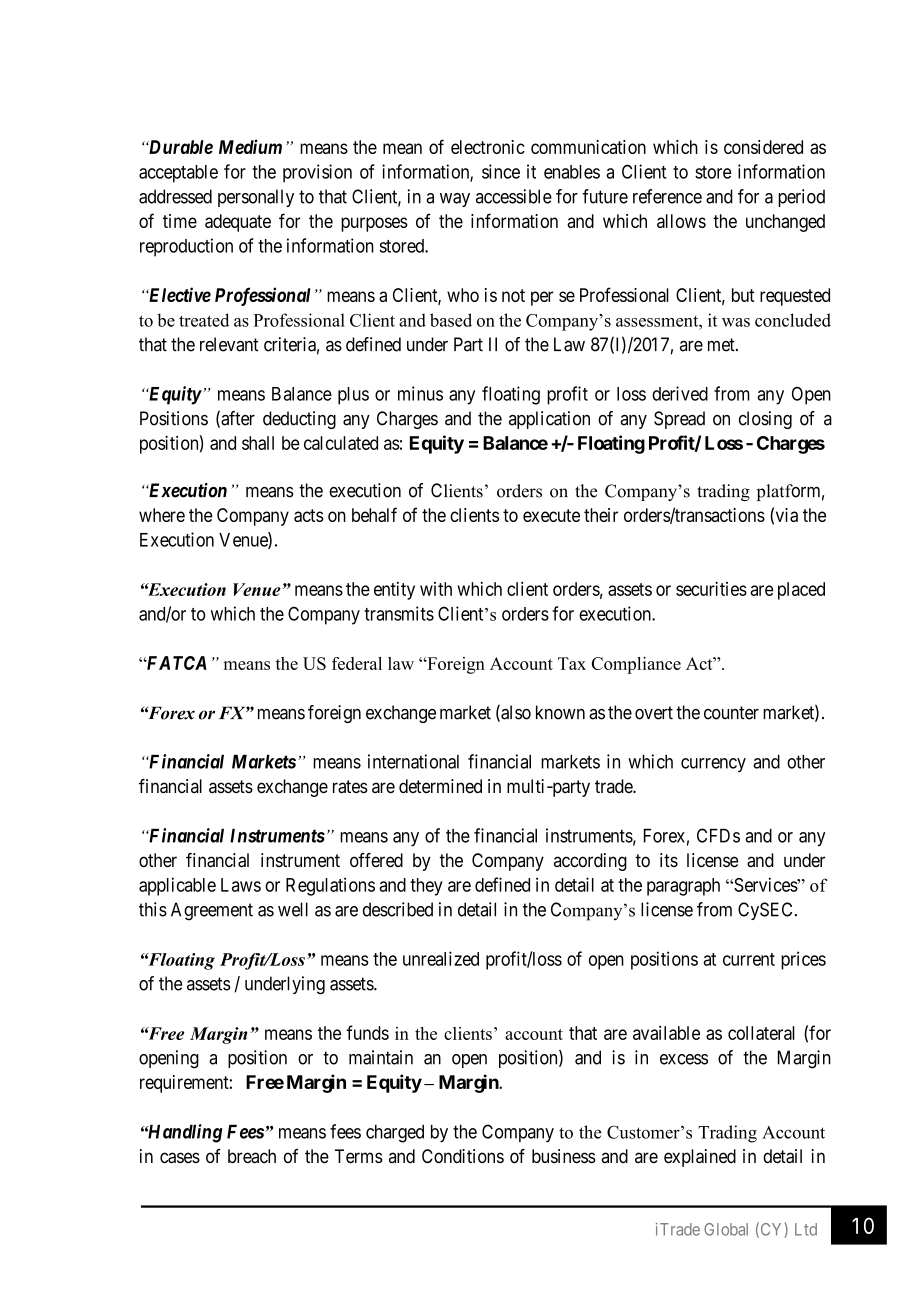  Describe the element at coordinates (731, 713) in the screenshot. I see `counter` at that location.
